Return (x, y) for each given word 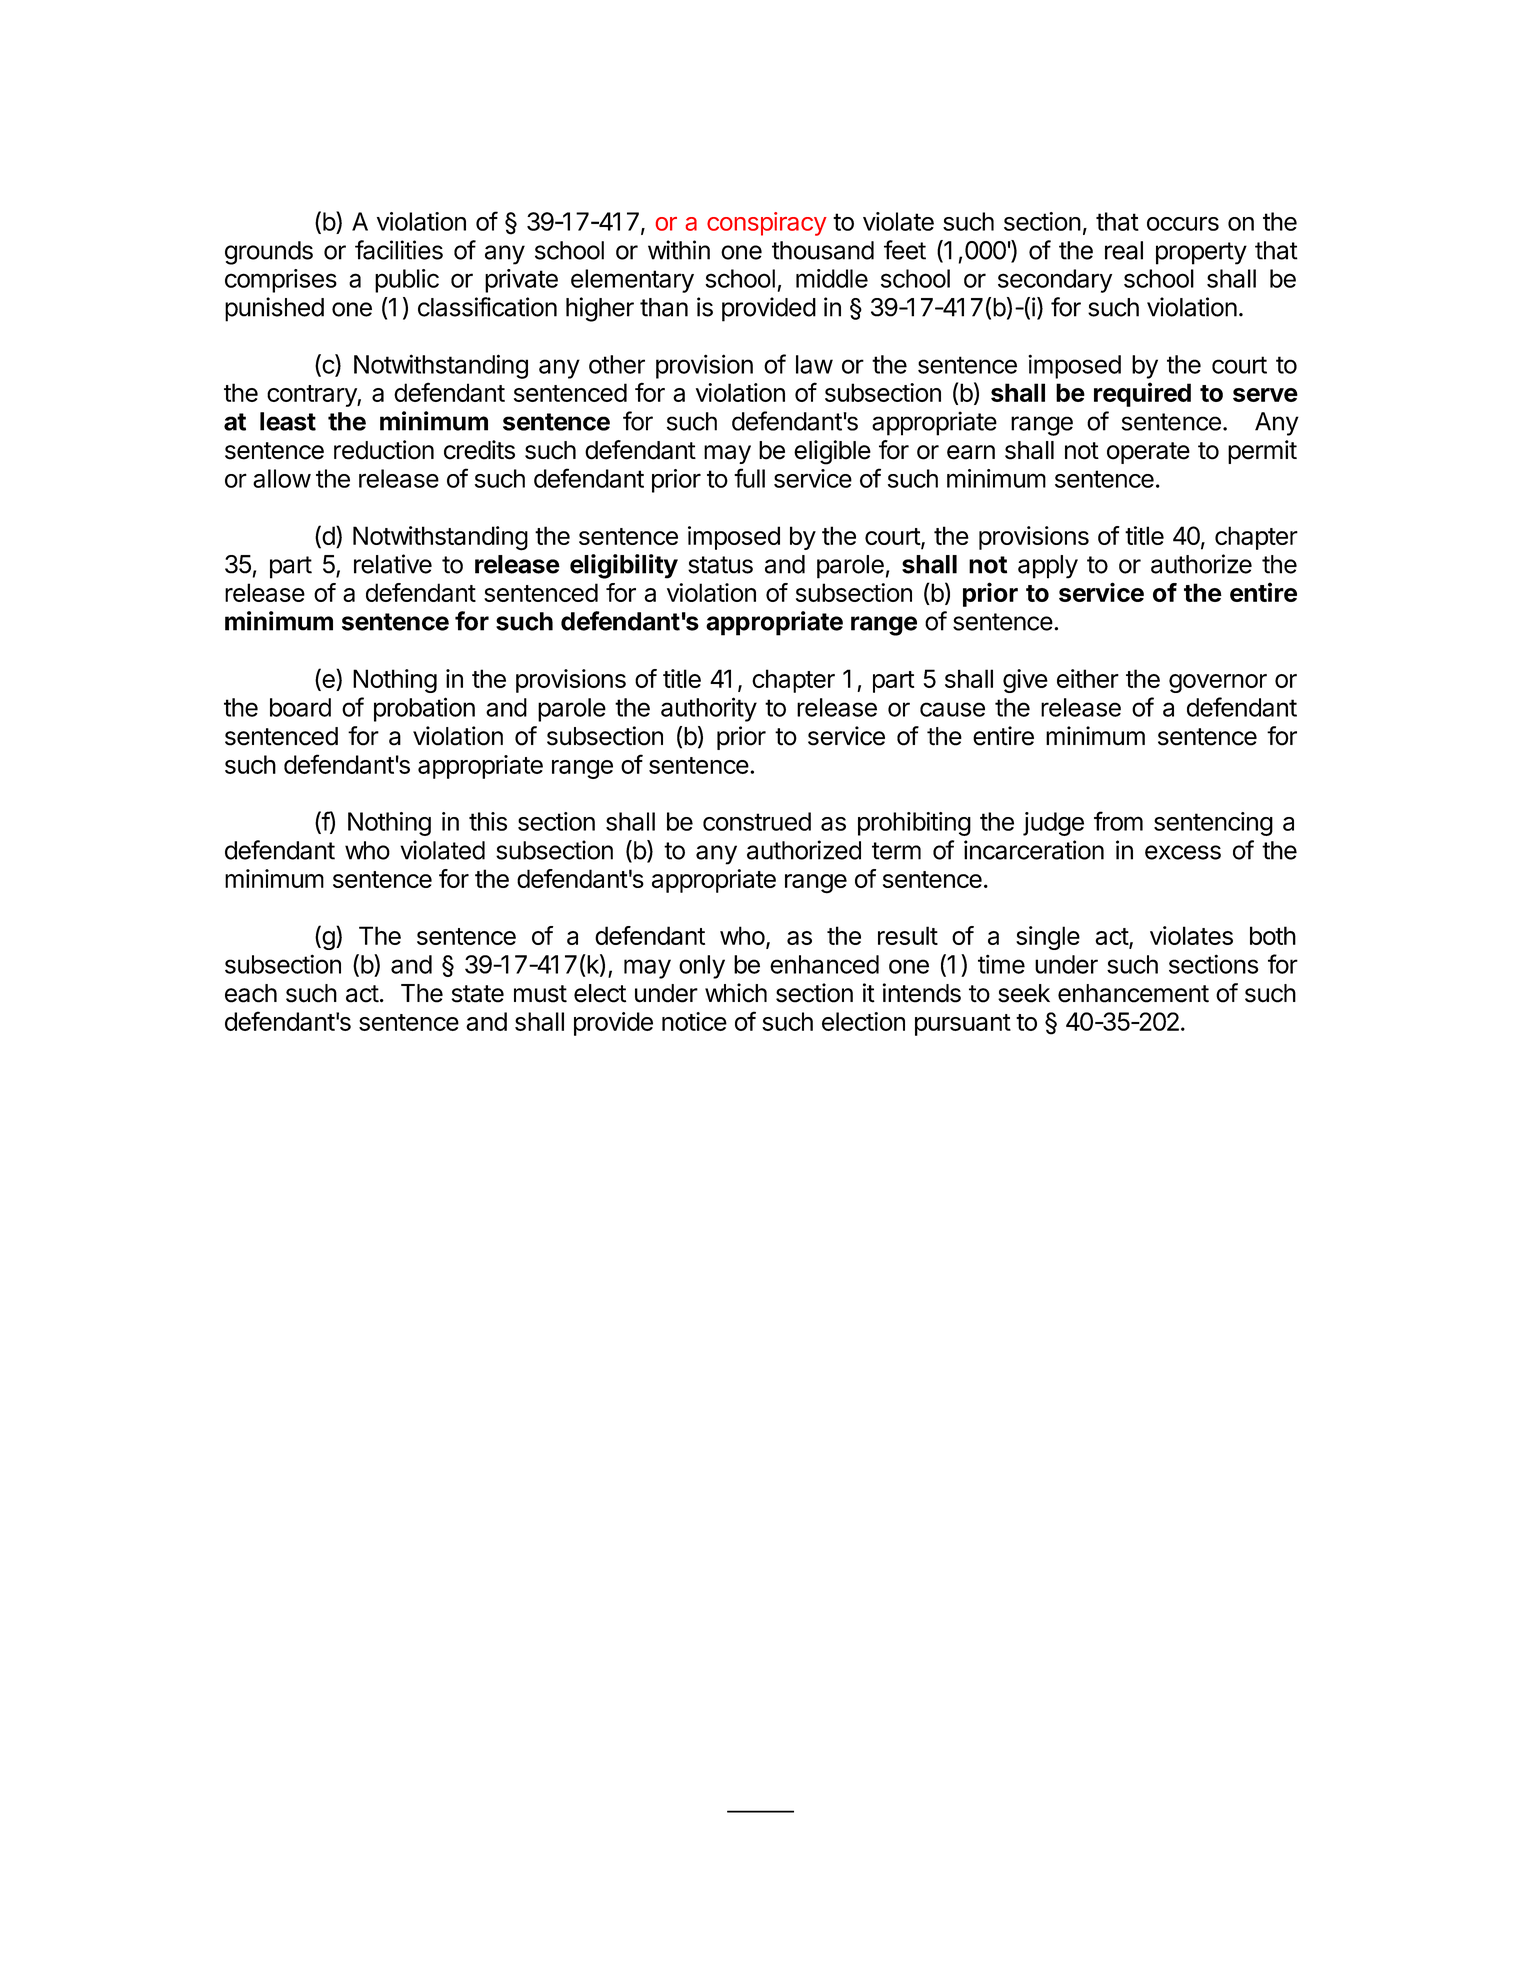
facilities (399, 250)
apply (1048, 567)
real (1124, 250)
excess (1183, 852)
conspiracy (767, 224)
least (288, 421)
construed (757, 821)
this (488, 821)
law (814, 364)
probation (424, 709)
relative (393, 564)
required (1142, 394)
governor (1218, 683)
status (720, 565)
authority (709, 709)
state (478, 994)
